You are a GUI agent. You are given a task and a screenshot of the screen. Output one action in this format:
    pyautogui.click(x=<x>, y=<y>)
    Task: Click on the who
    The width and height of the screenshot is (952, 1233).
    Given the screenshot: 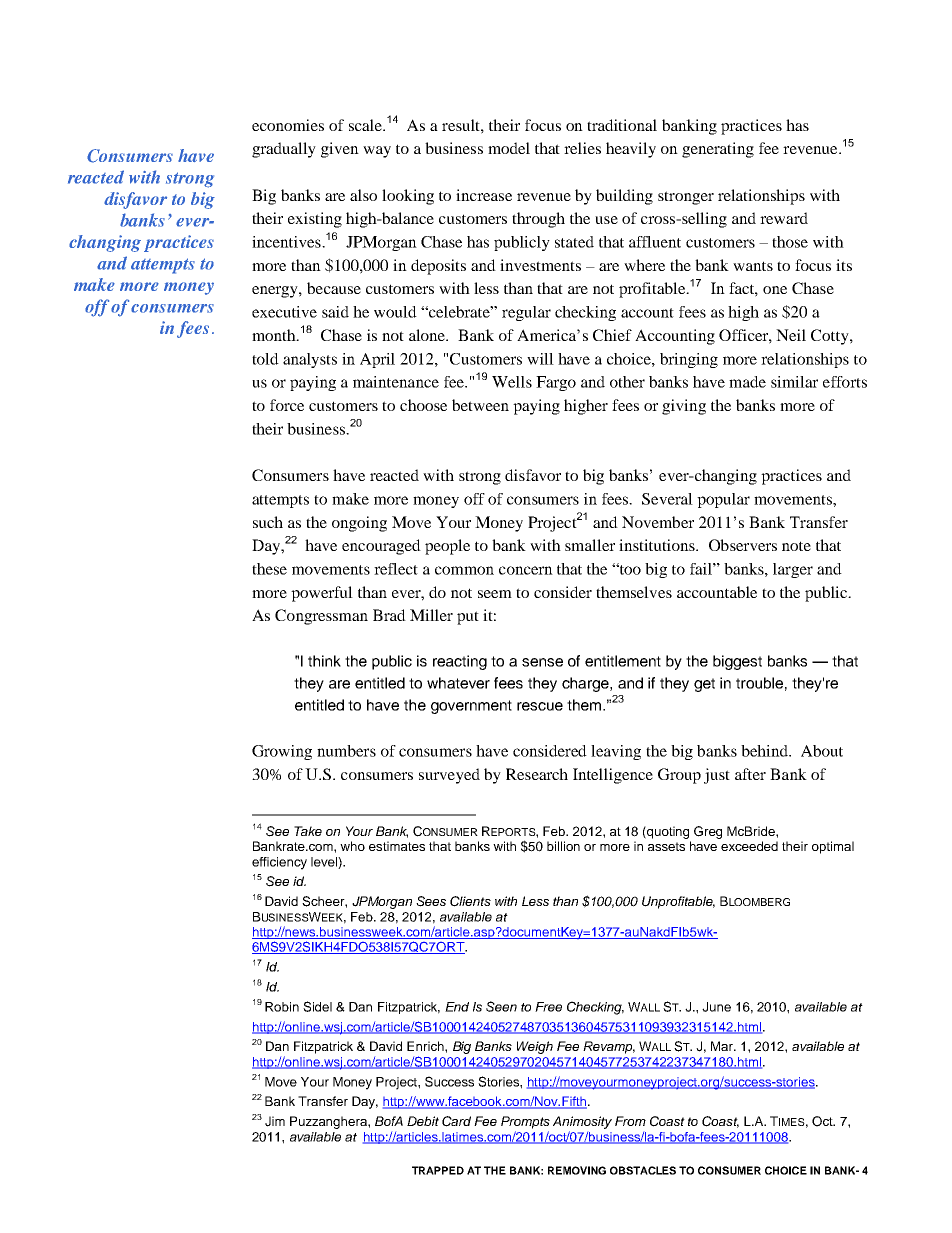 What is the action you would take?
    pyautogui.click(x=352, y=846)
